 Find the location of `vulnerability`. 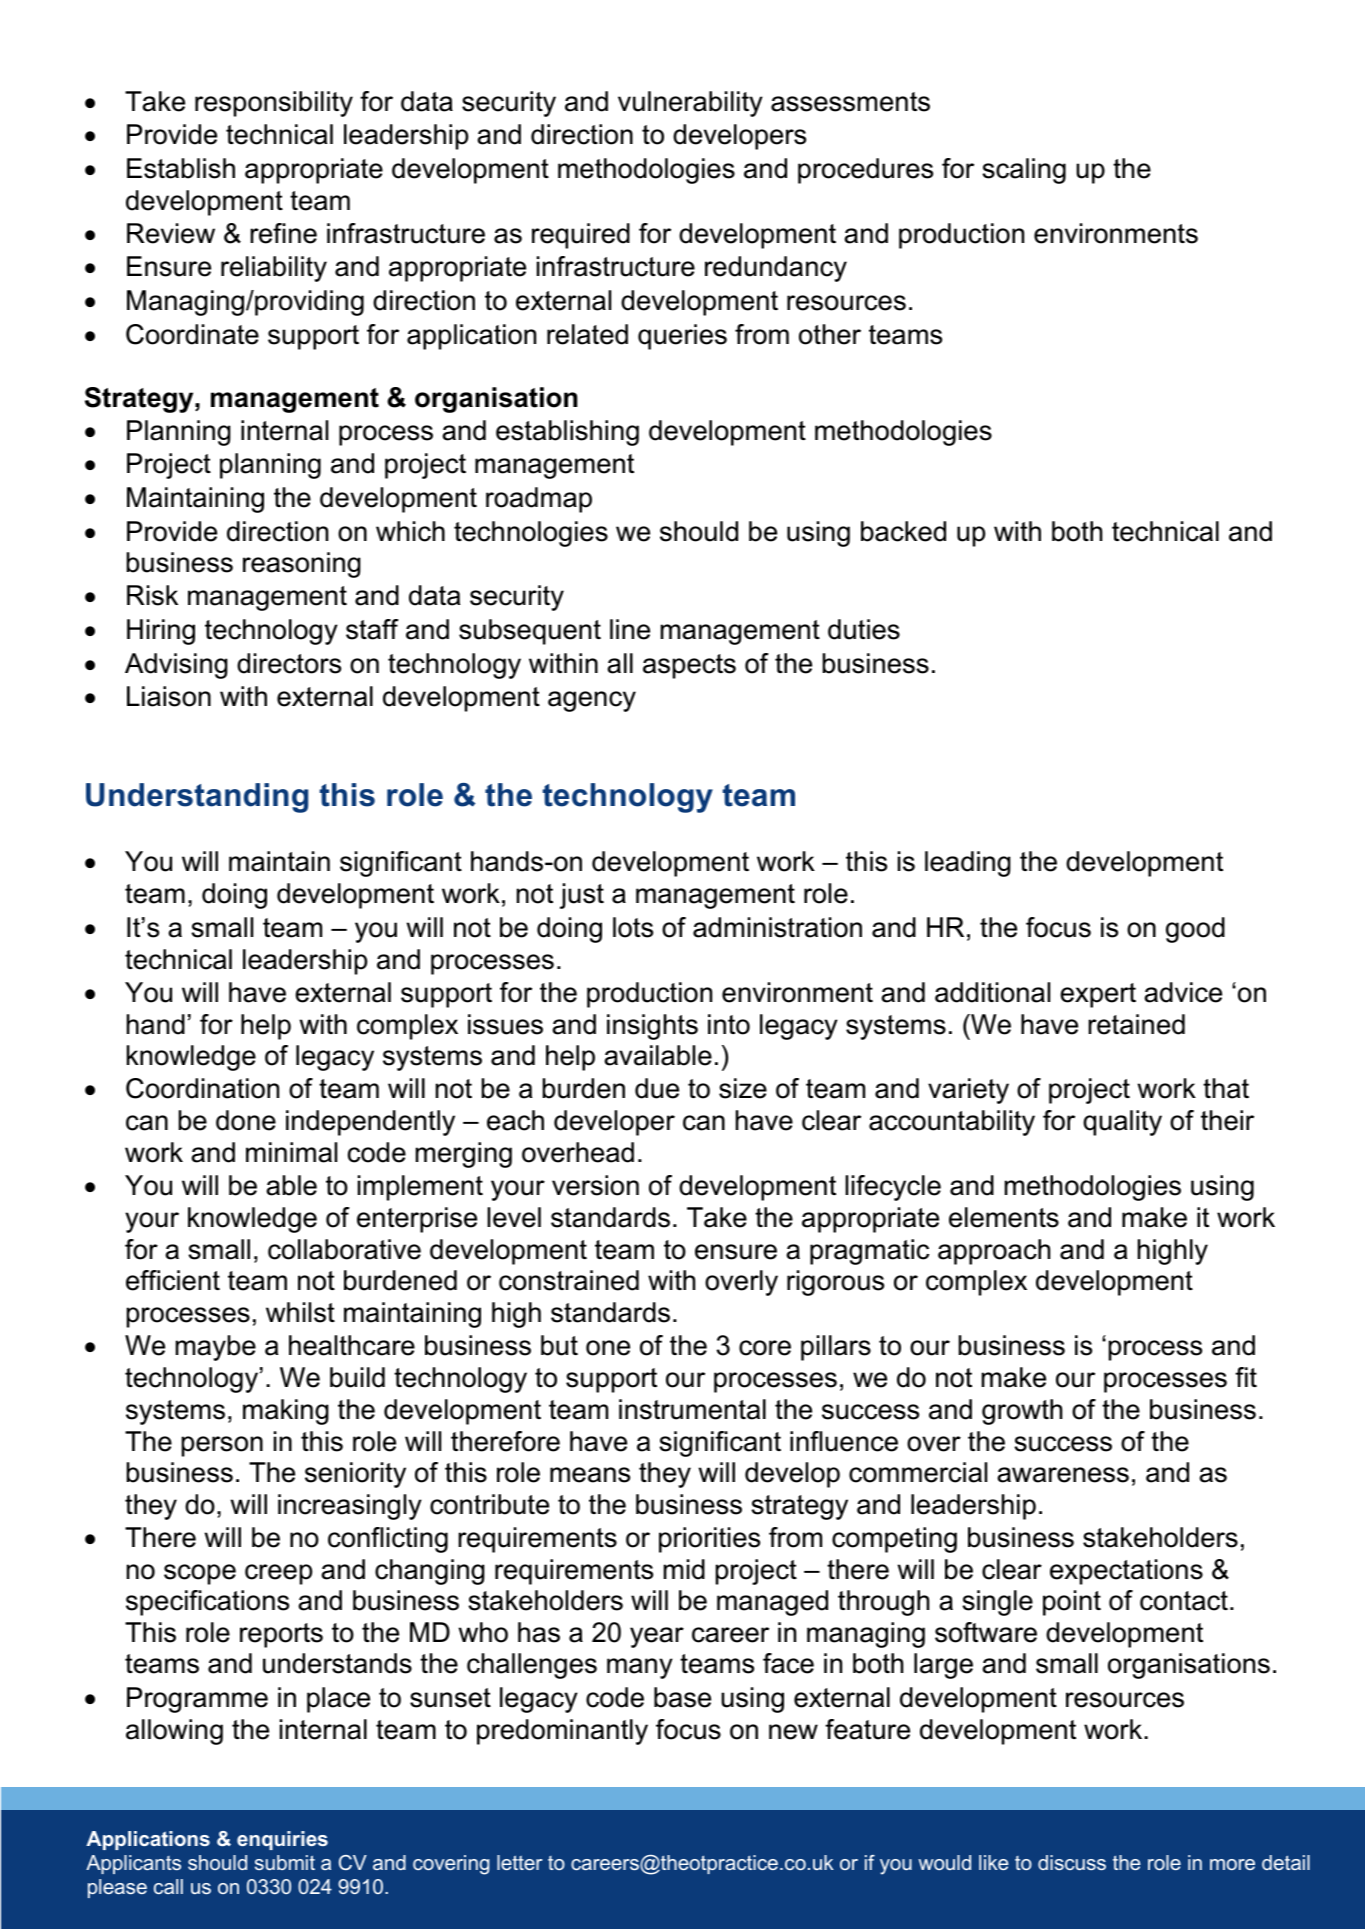

vulnerability is located at coordinates (690, 104).
